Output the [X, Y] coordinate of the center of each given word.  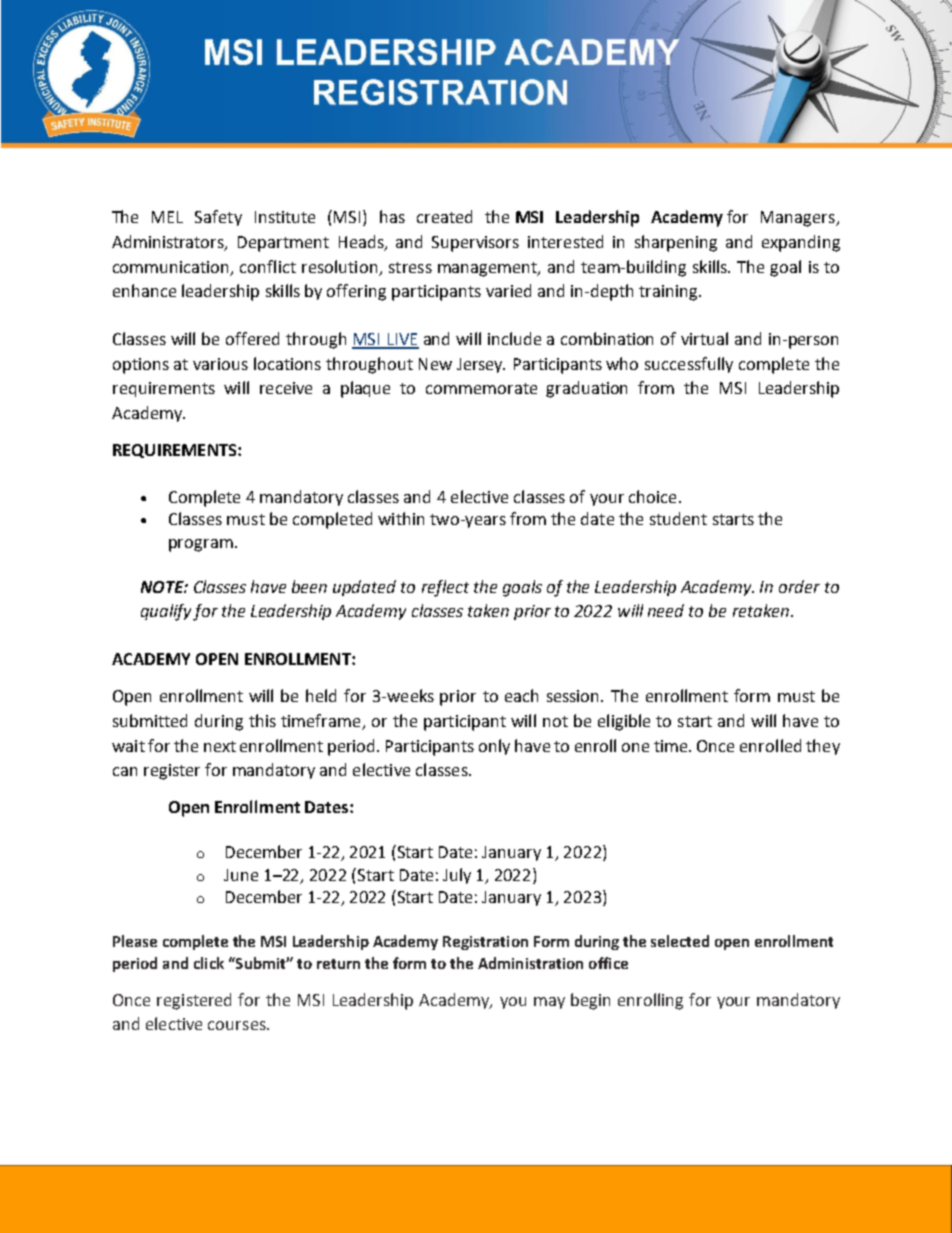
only [494, 747]
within [401, 518]
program [201, 545]
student [678, 518]
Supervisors [475, 244]
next [220, 746]
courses [238, 1025]
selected [680, 941]
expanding [801, 243]
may [549, 1003]
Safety [218, 218]
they [823, 747]
